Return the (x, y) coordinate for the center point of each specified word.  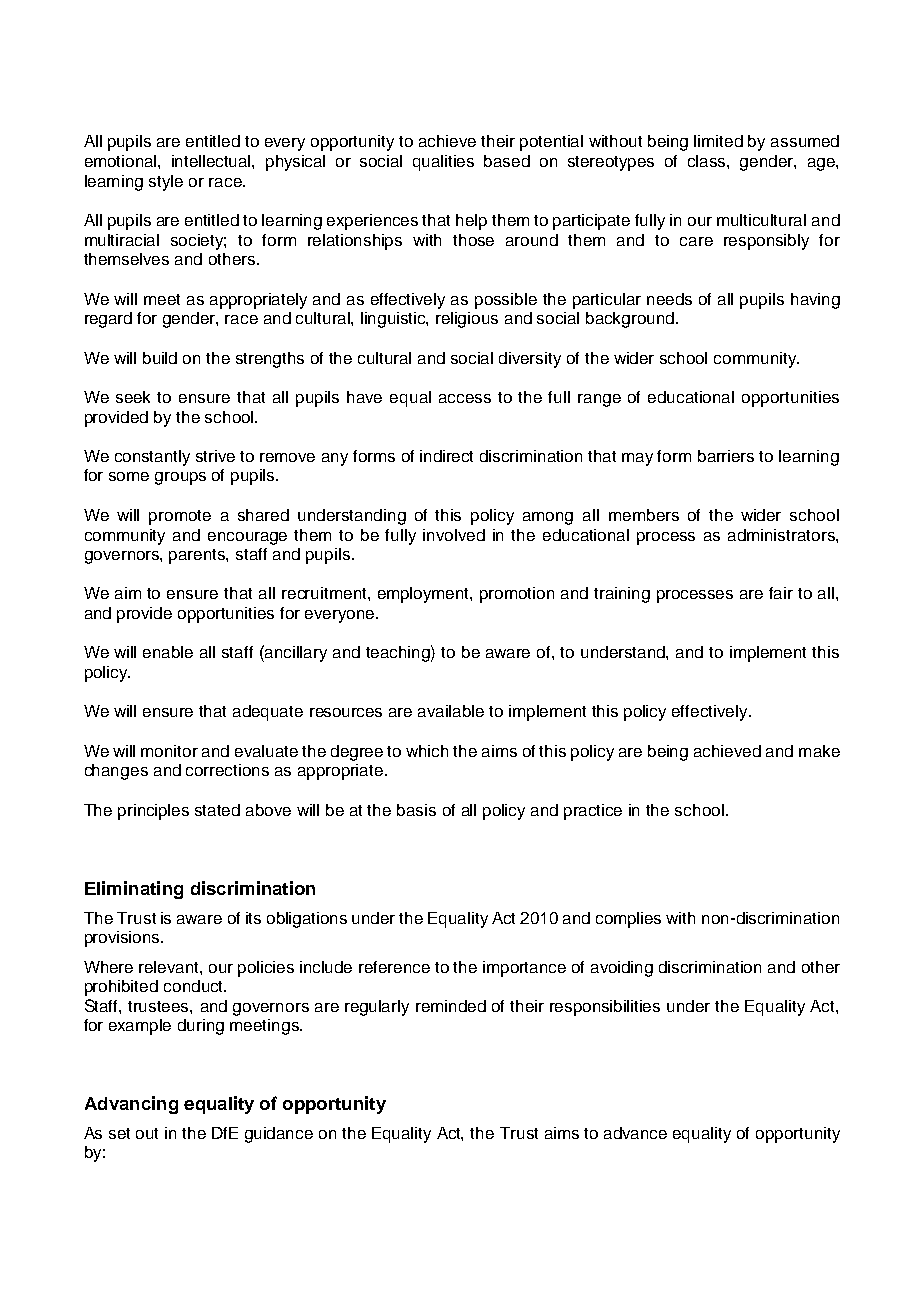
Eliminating (134, 890)
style (166, 183)
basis (416, 810)
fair (781, 593)
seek (133, 397)
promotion (517, 595)
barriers (726, 456)
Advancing (131, 1105)
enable (168, 652)
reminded (451, 1006)
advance (635, 1133)
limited (718, 141)
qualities (443, 163)
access (465, 398)
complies (628, 920)
